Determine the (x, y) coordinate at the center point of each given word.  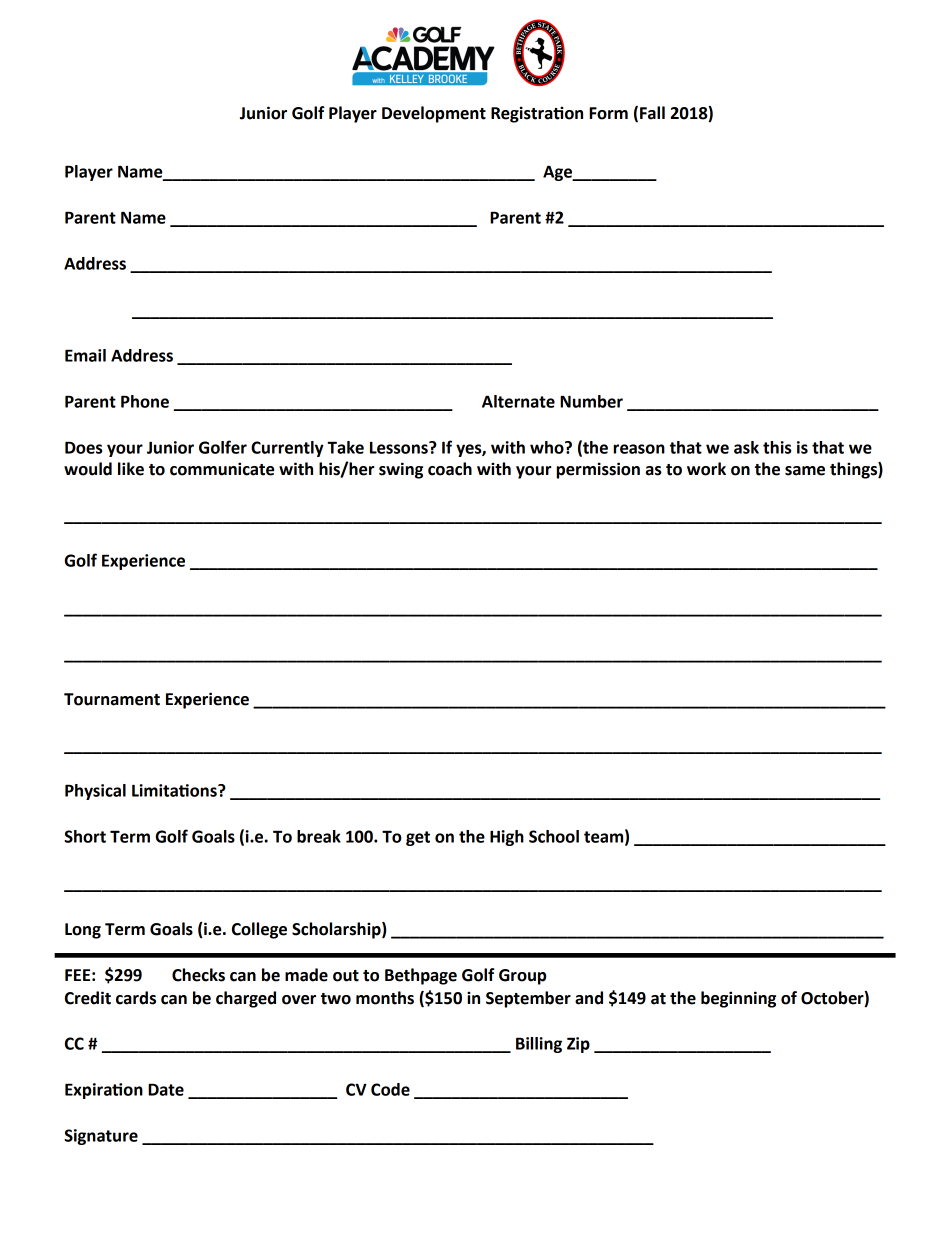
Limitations (175, 790)
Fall (652, 113)
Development (434, 114)
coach (450, 469)
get (418, 838)
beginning (738, 999)
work (706, 469)
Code (390, 1089)
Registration (537, 114)
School (554, 836)
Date (166, 1089)
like (131, 469)
